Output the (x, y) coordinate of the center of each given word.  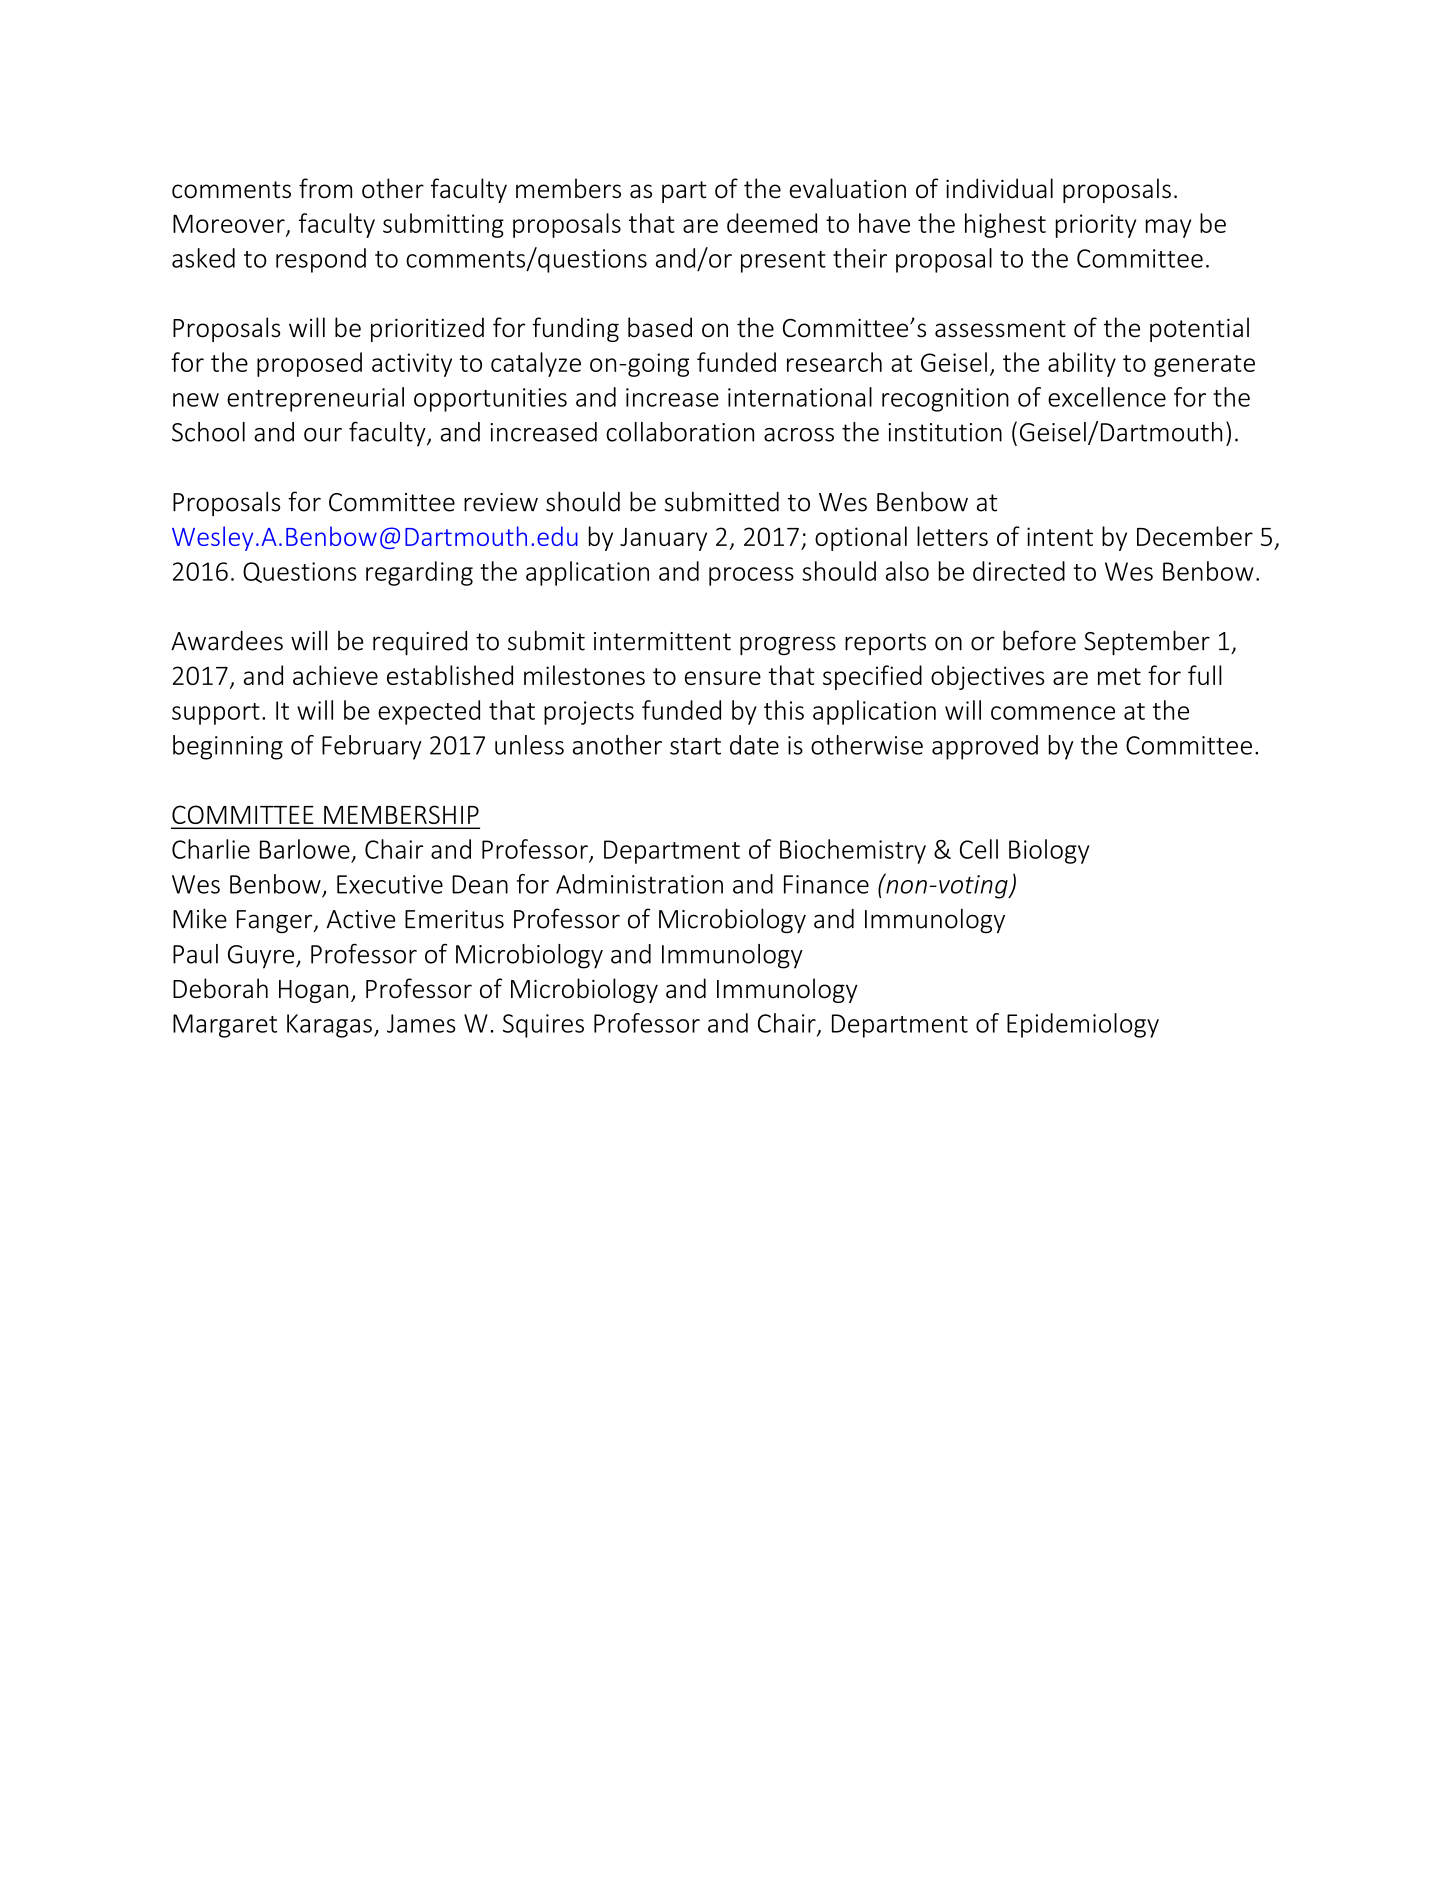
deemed (772, 223)
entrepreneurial (315, 399)
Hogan (313, 991)
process (751, 576)
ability (1082, 364)
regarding (419, 573)
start (695, 746)
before (1039, 640)
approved (985, 747)
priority (1096, 226)
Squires (543, 1026)
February (372, 747)
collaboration (680, 432)
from (325, 188)
